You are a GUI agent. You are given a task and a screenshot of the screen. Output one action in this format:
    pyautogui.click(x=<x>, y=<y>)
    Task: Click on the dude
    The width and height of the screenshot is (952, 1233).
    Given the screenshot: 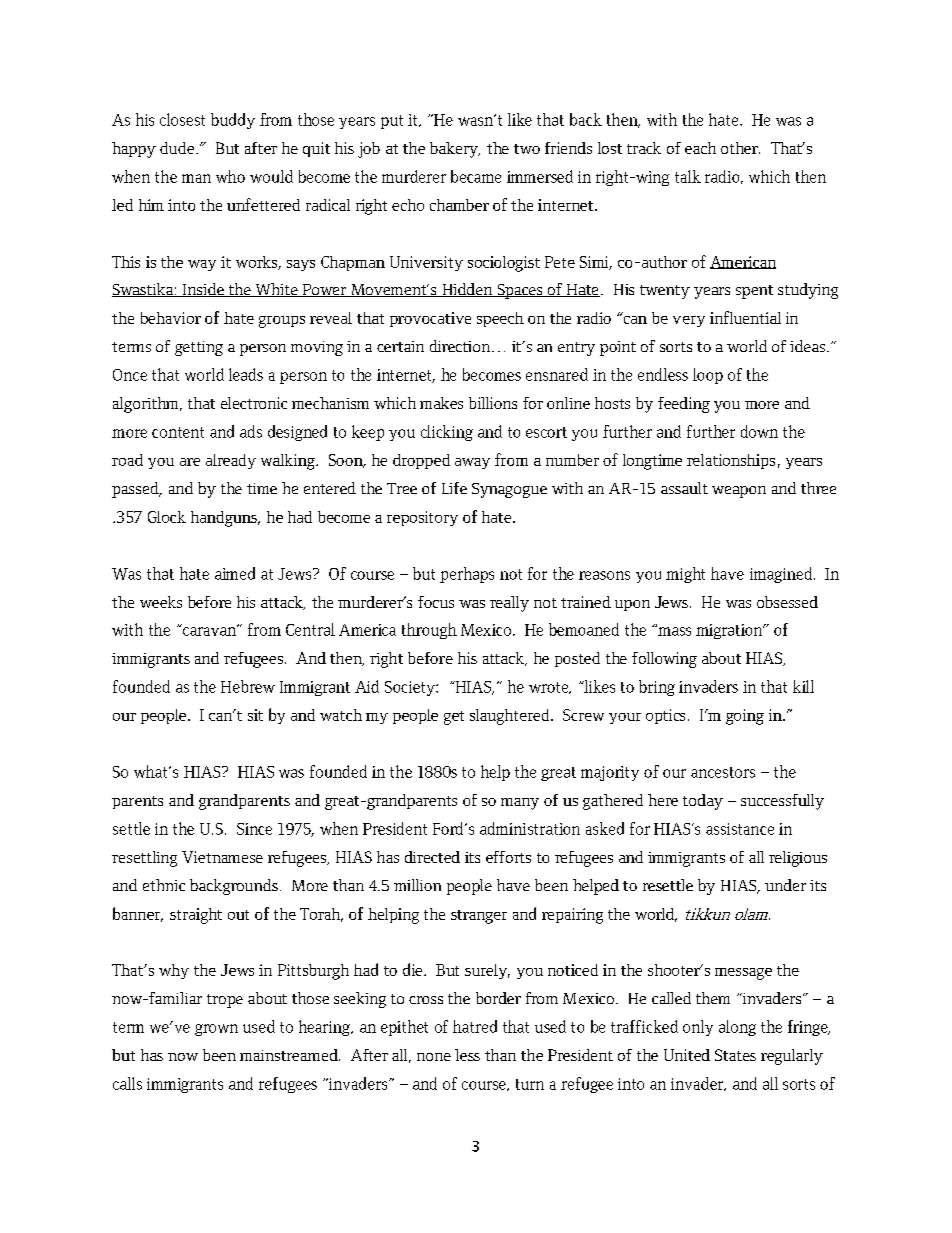 What is the action you would take?
    pyautogui.click(x=177, y=148)
